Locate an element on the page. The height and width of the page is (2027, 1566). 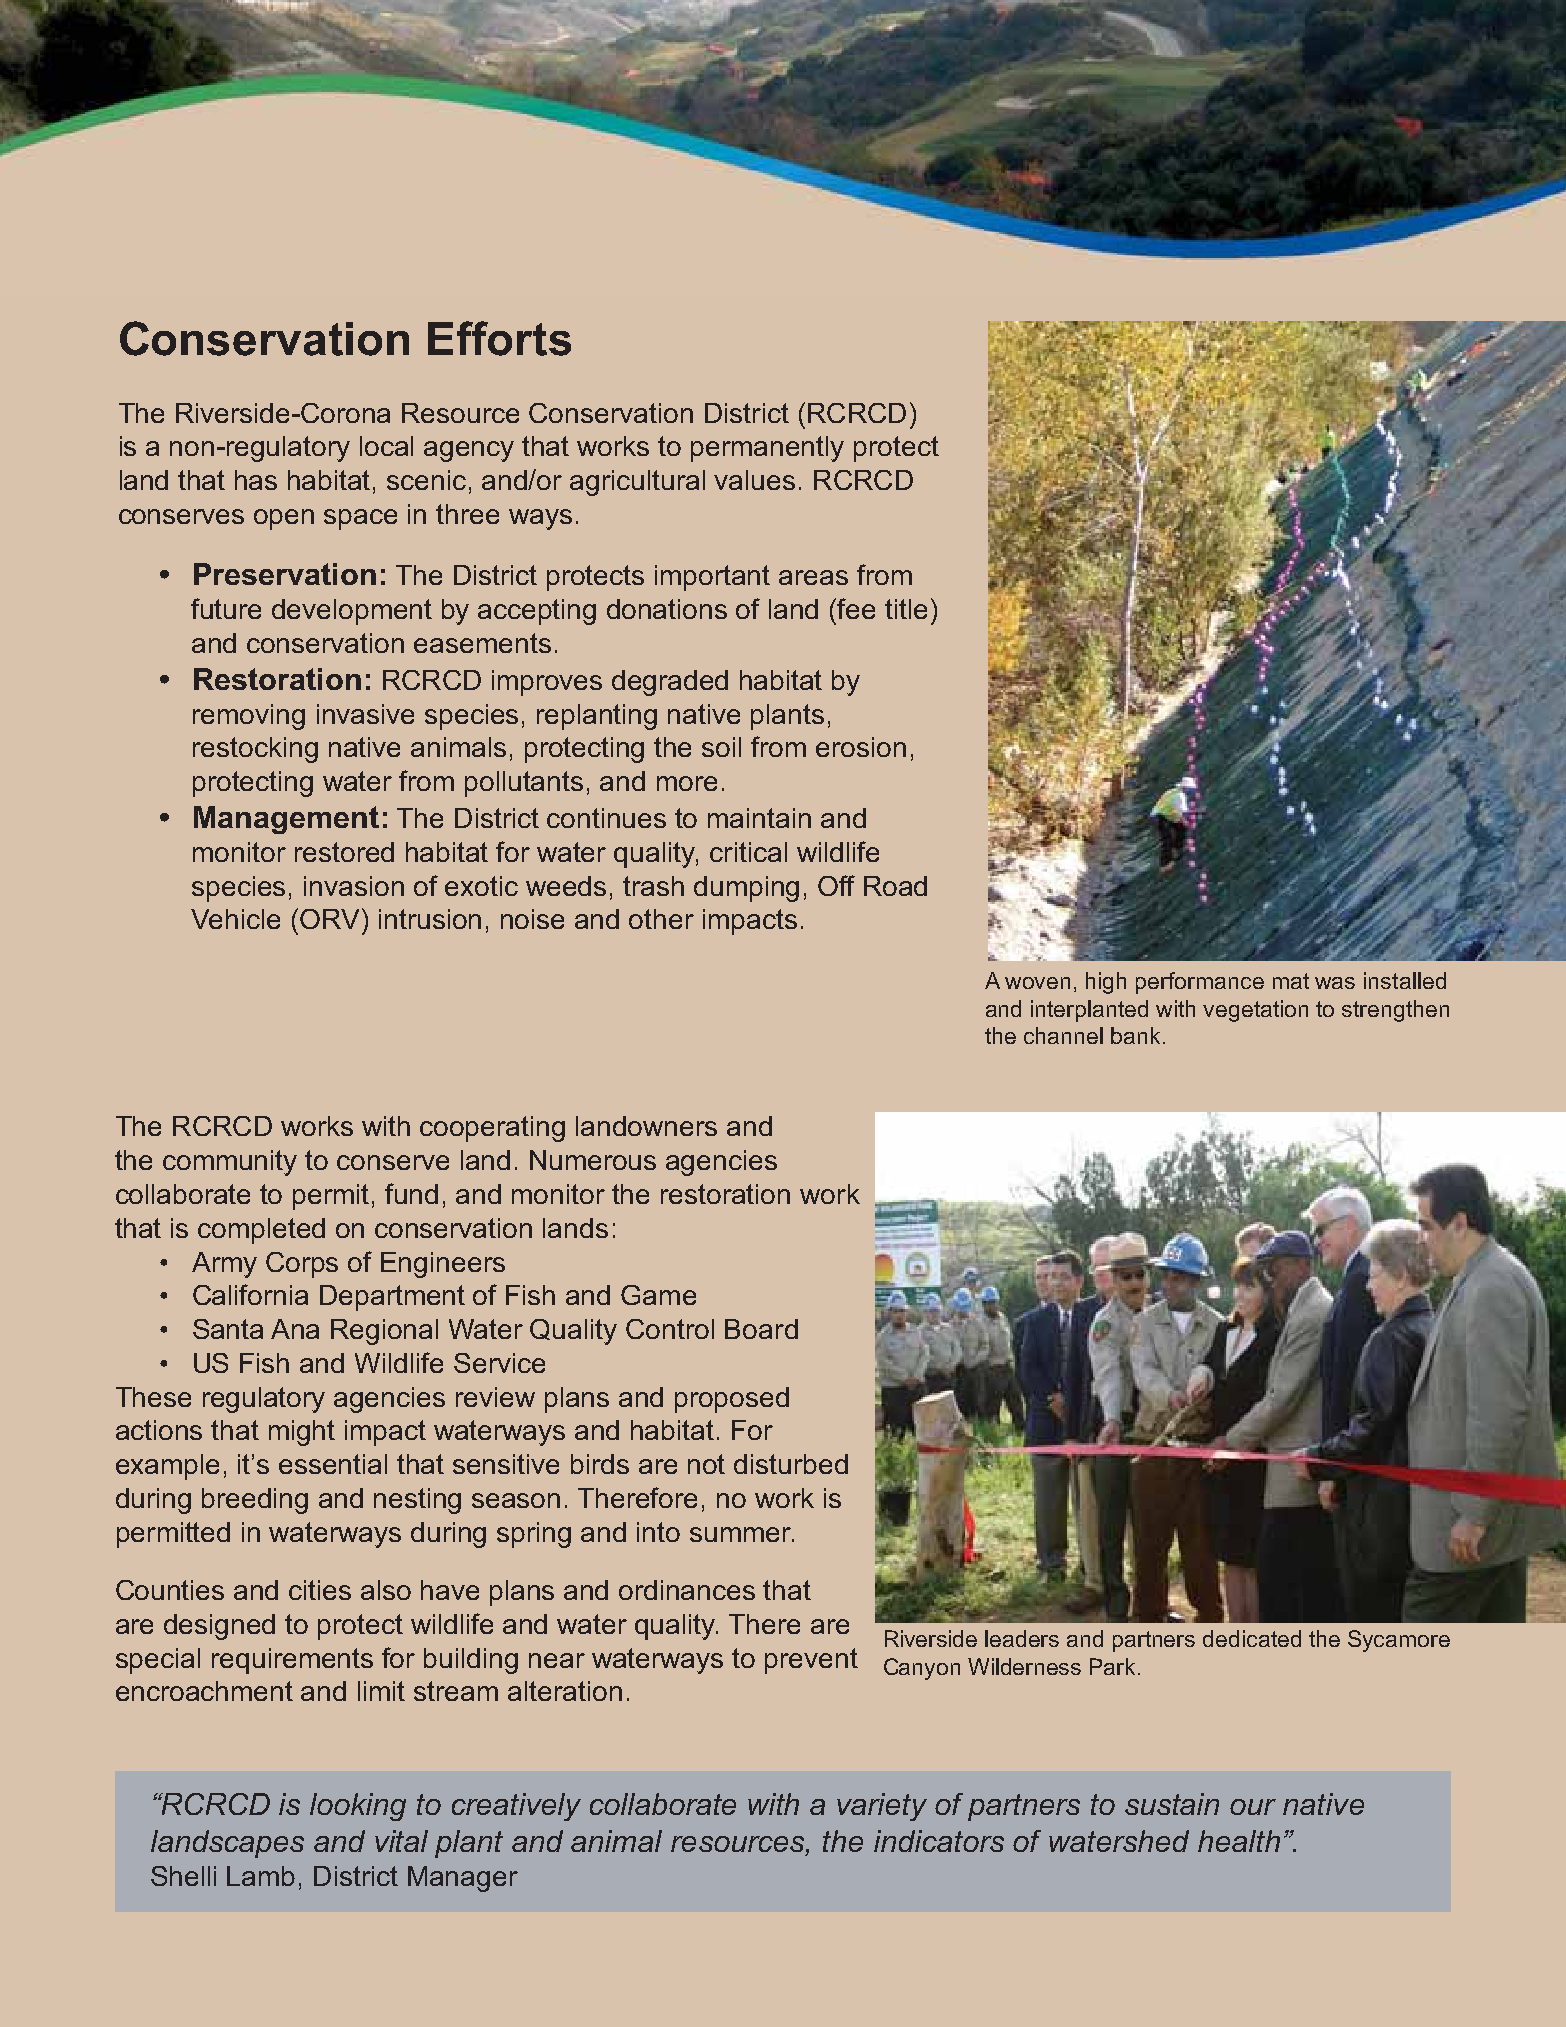
title is located at coordinates (906, 609).
